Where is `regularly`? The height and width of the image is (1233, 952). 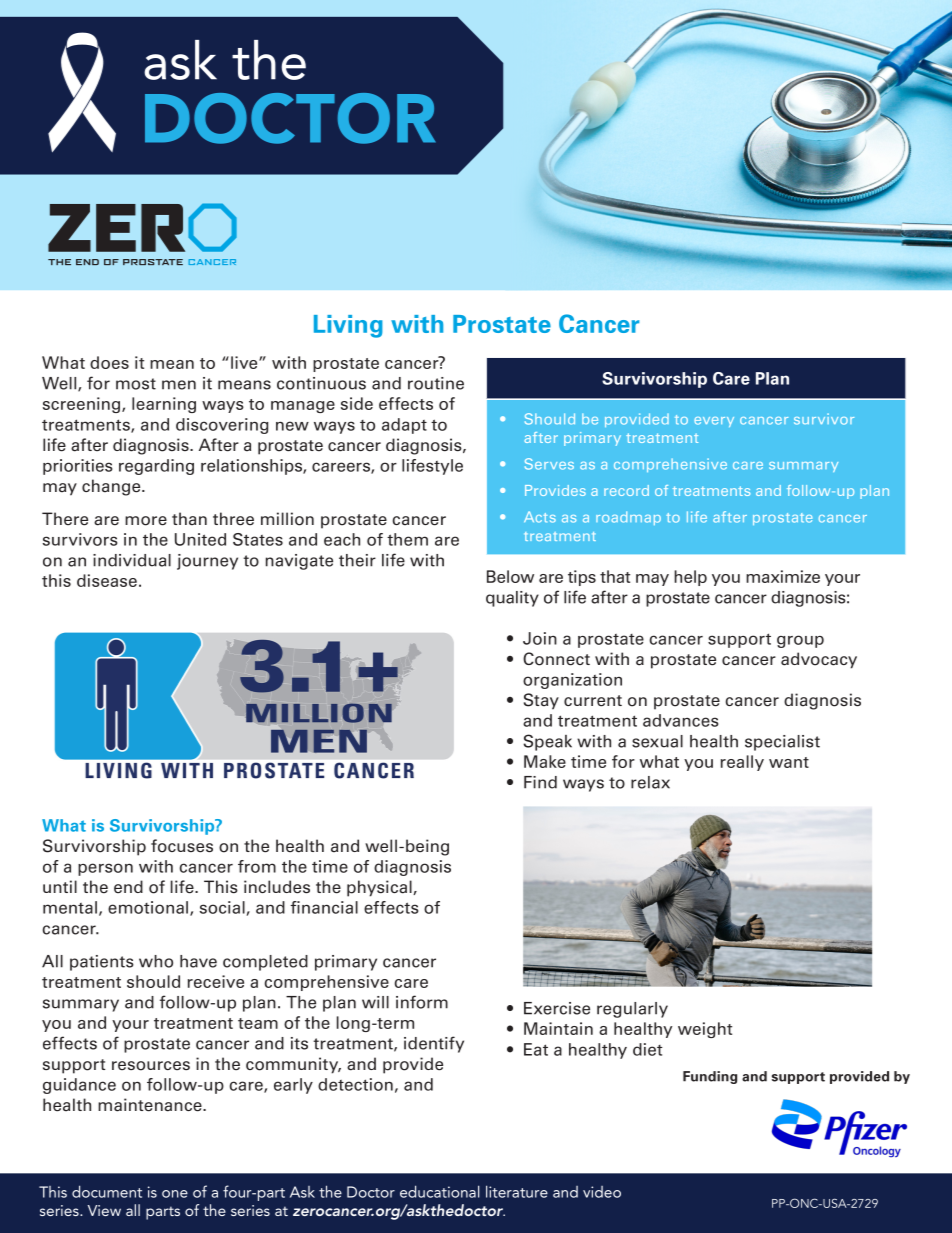
regularly is located at coordinates (632, 1010).
